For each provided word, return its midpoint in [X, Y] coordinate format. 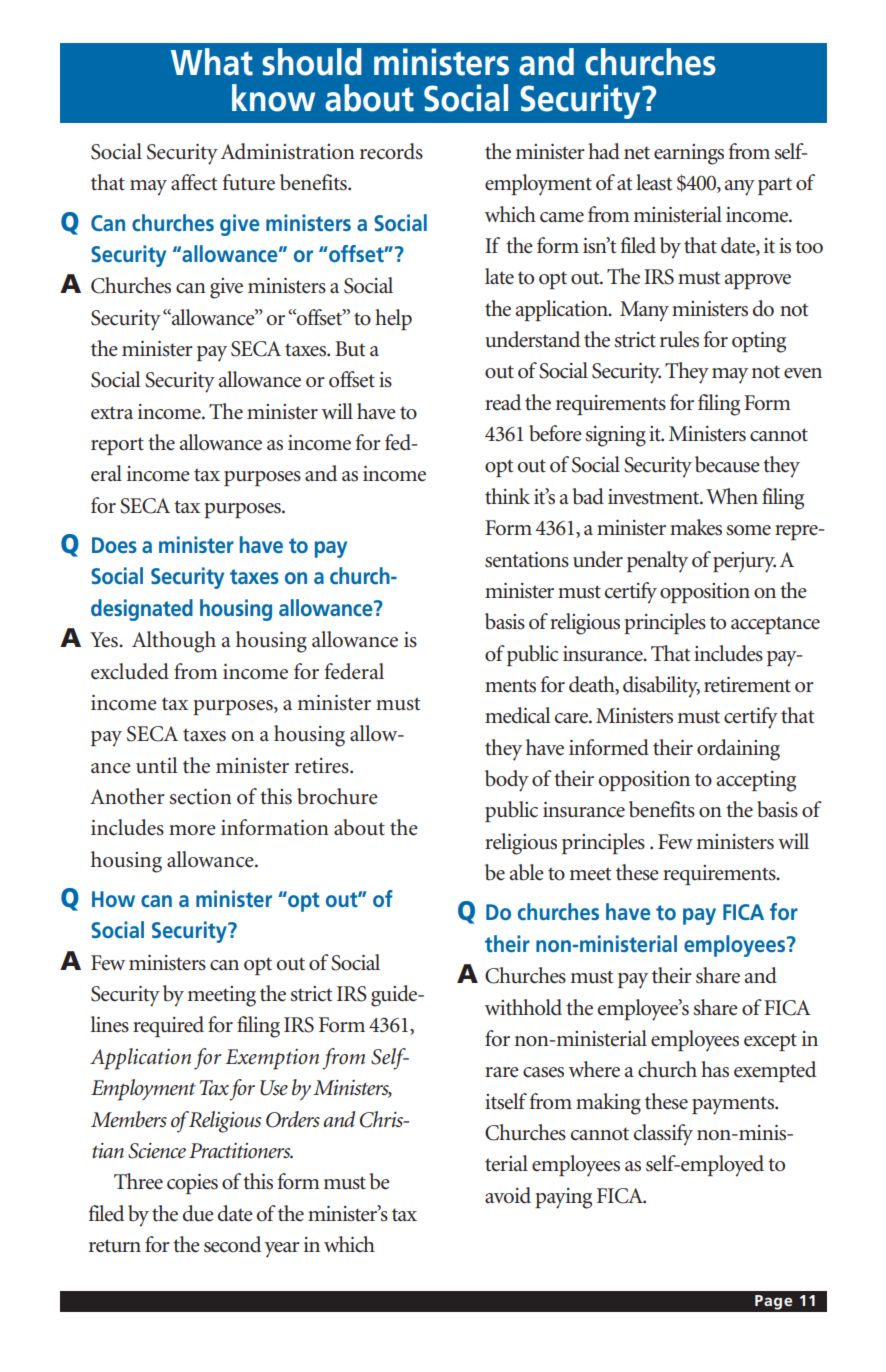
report [117, 446]
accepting [756, 781]
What [212, 62]
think [507, 496]
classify [663, 1135]
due [198, 1213]
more [192, 830]
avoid [508, 1195]
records [391, 151]
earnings [689, 154]
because [727, 464]
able [527, 872]
